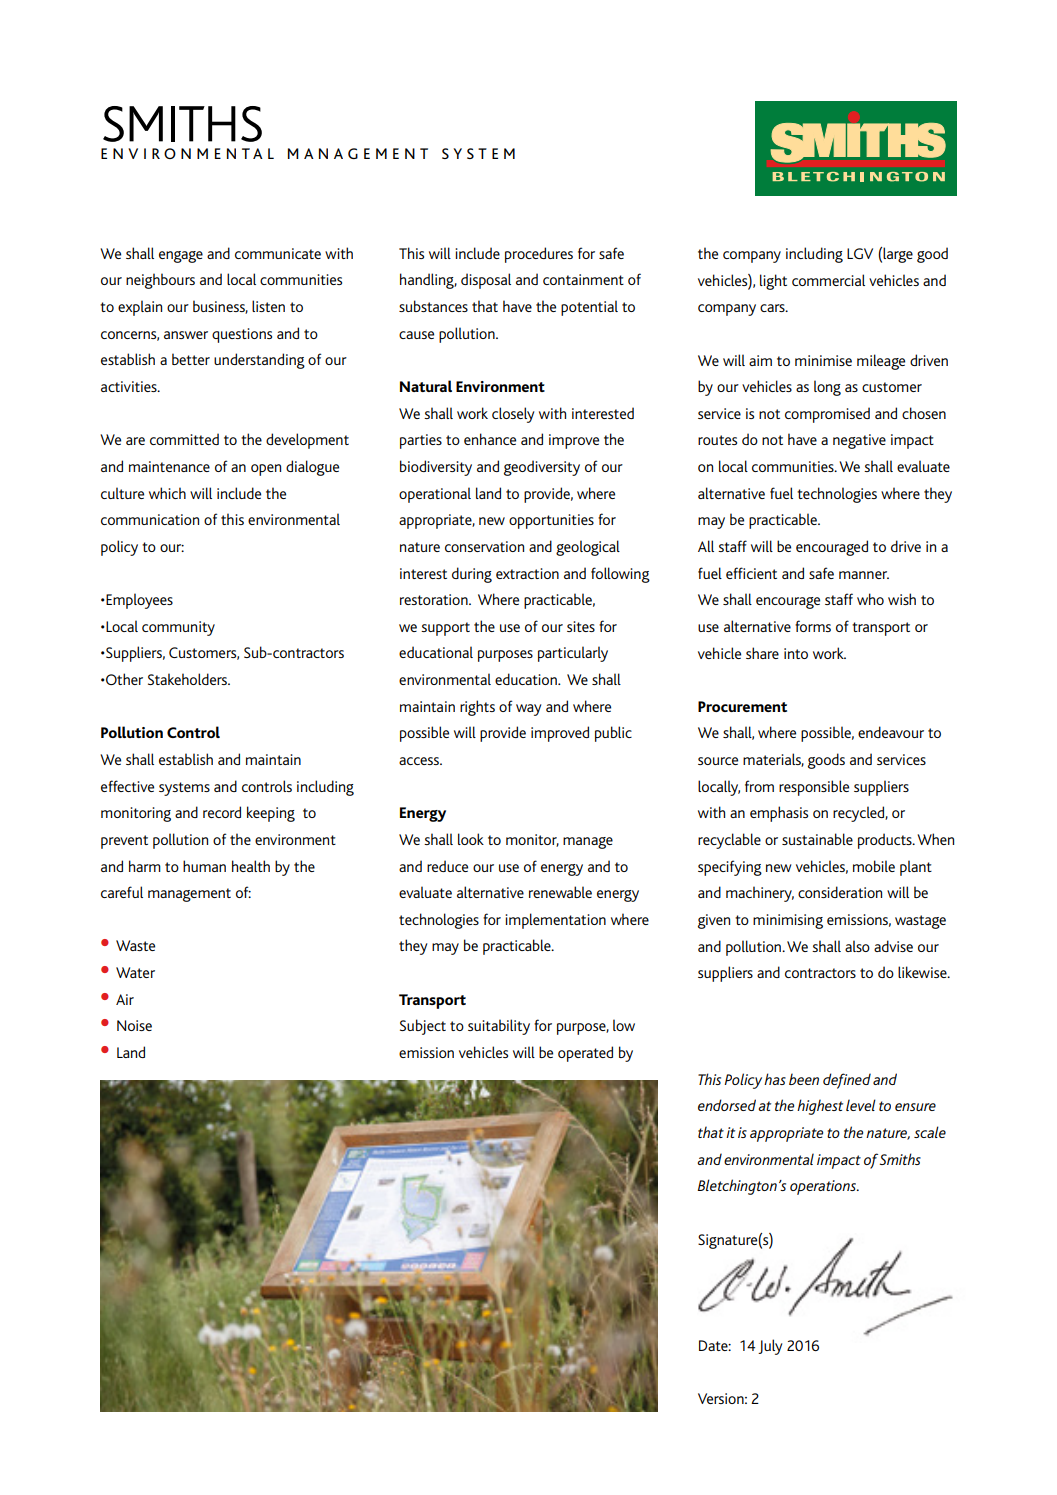  Describe the element at coordinates (134, 1025) in the image. I see `Noise` at that location.
